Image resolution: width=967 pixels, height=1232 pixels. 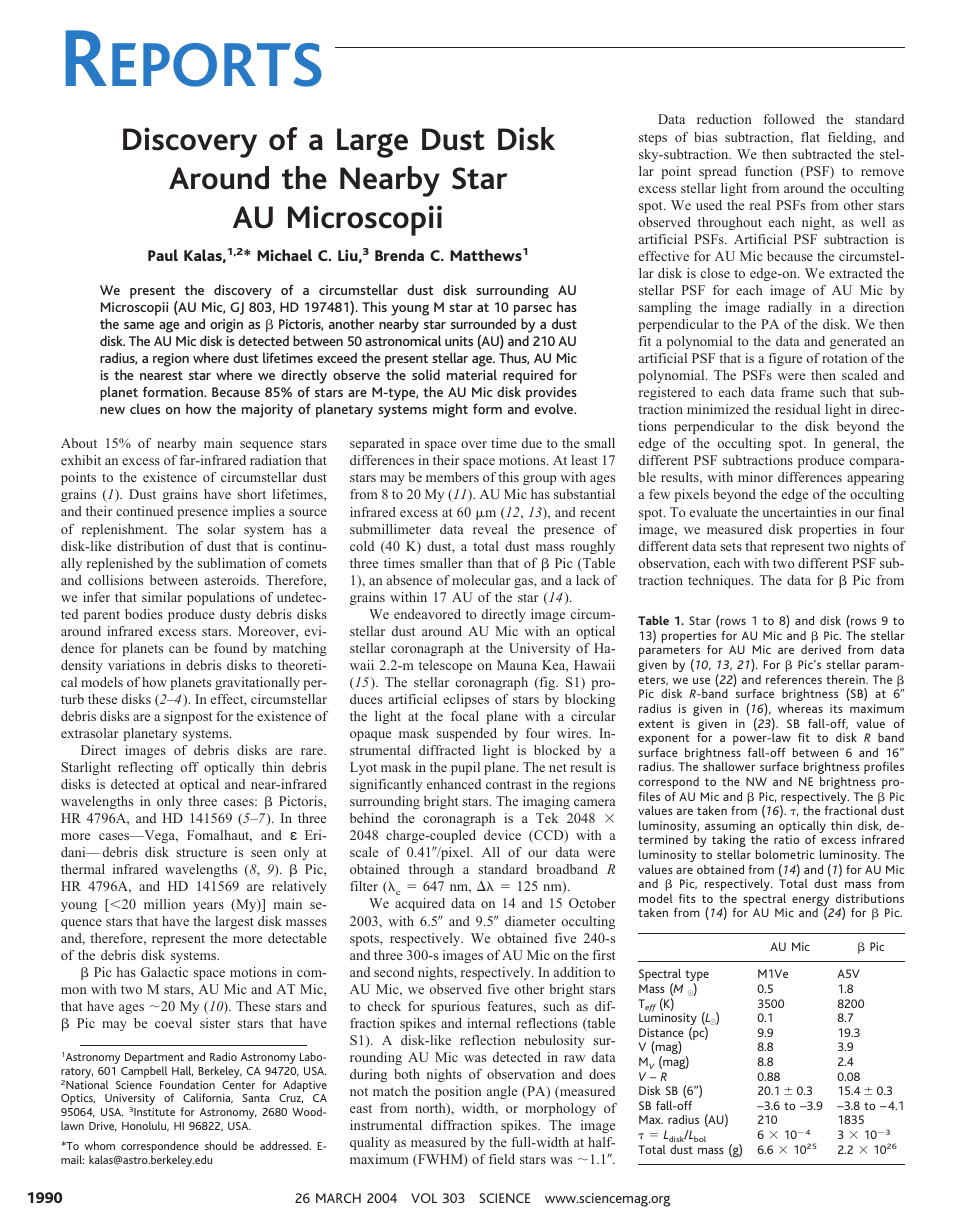 I want to click on should, so click(x=221, y=1145).
